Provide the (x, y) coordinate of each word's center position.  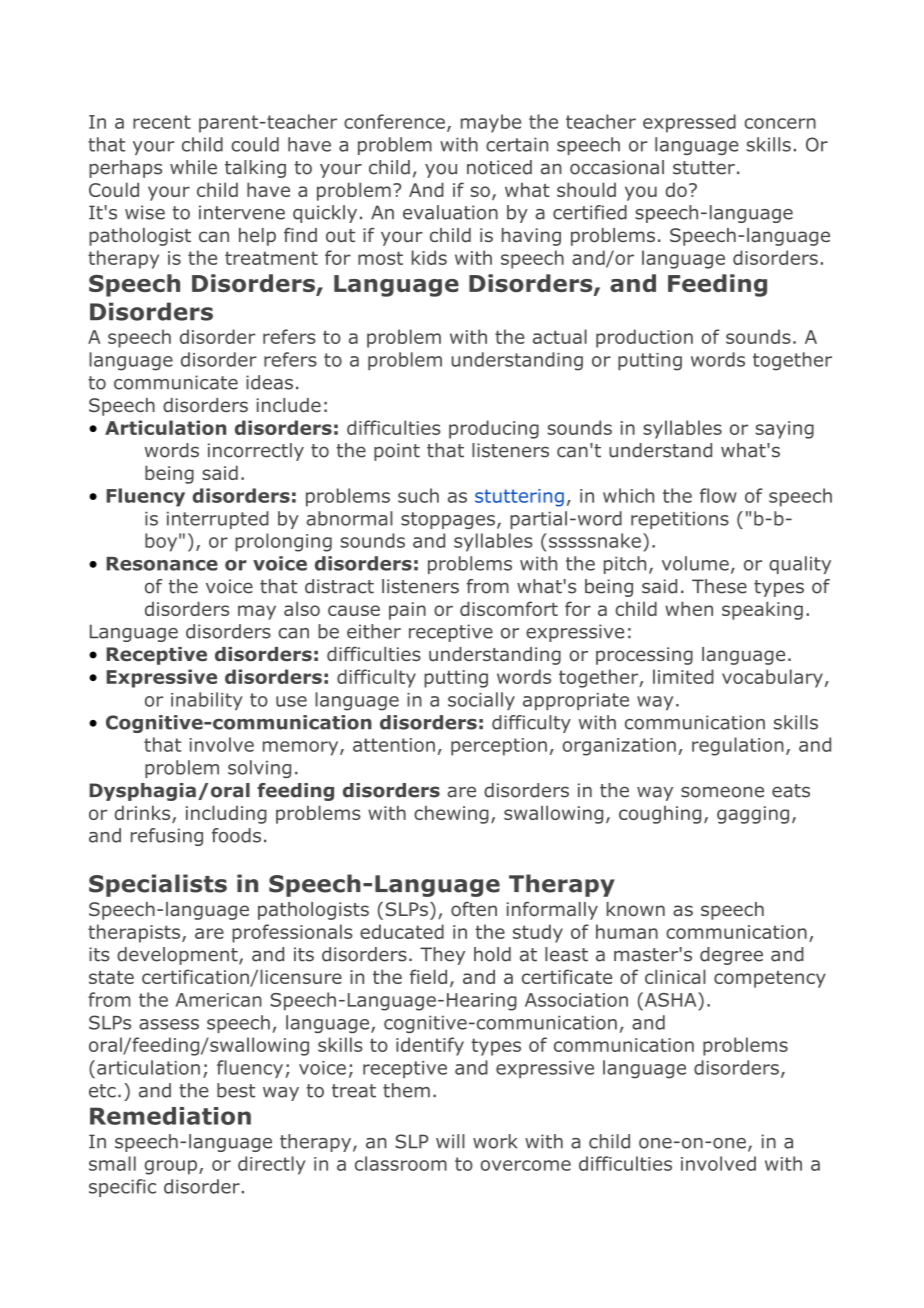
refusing (167, 837)
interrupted (218, 520)
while (193, 167)
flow (718, 495)
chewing (451, 814)
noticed (499, 167)
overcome (525, 1165)
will (450, 1141)
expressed (689, 123)
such (418, 495)
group (172, 1167)
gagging (753, 815)
